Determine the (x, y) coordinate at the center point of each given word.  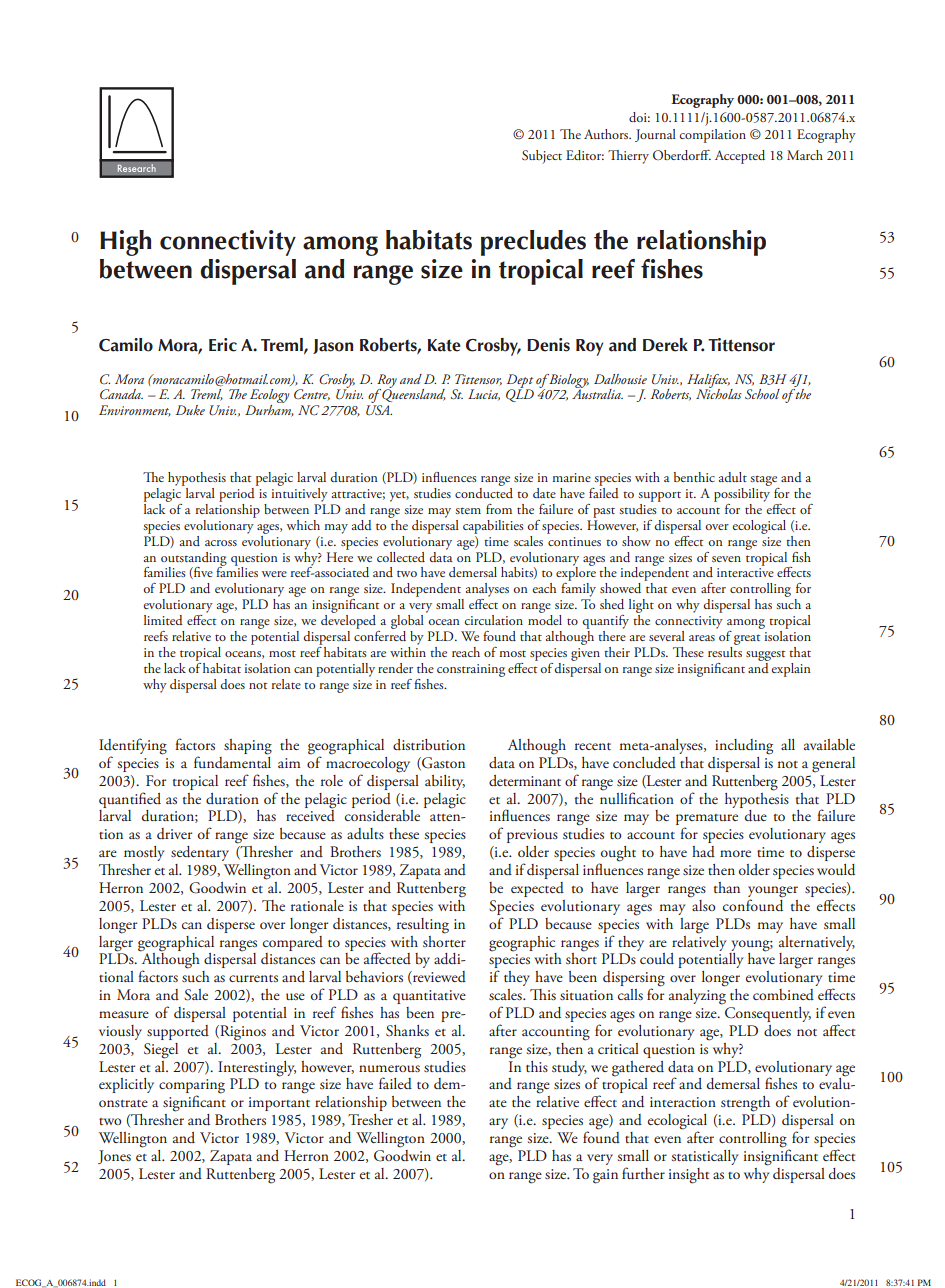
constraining (471, 670)
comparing (192, 1087)
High (125, 243)
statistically (705, 1157)
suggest (765, 656)
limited (163, 620)
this (537, 1066)
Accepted (740, 157)
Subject (542, 157)
